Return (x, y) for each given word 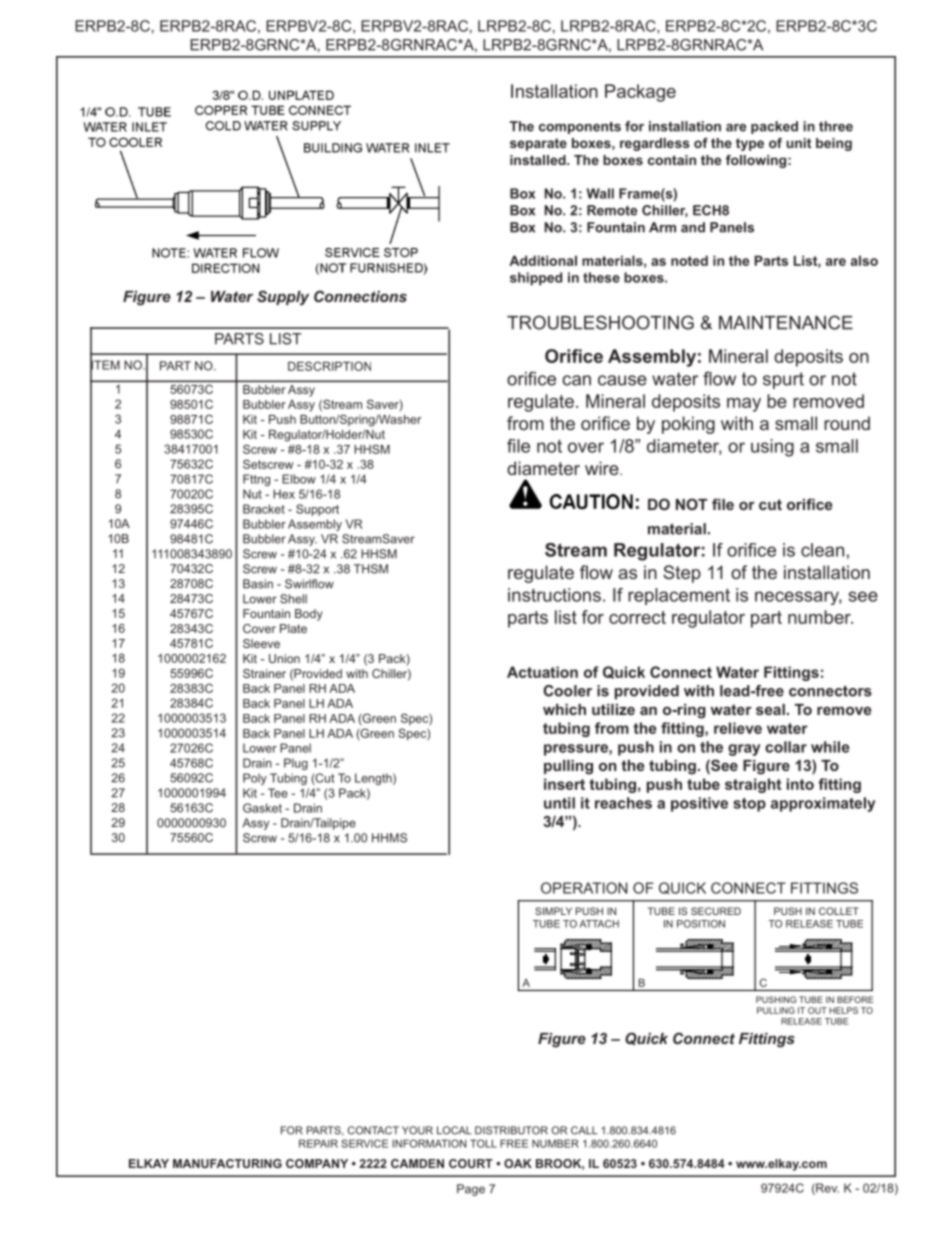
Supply (283, 298)
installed (539, 160)
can (576, 380)
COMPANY (317, 1163)
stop (749, 805)
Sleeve (261, 643)
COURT (471, 1163)
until (559, 803)
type (750, 144)
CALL (584, 1130)
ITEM (105, 365)
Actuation (542, 672)
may (744, 405)
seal (770, 709)
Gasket (262, 808)
